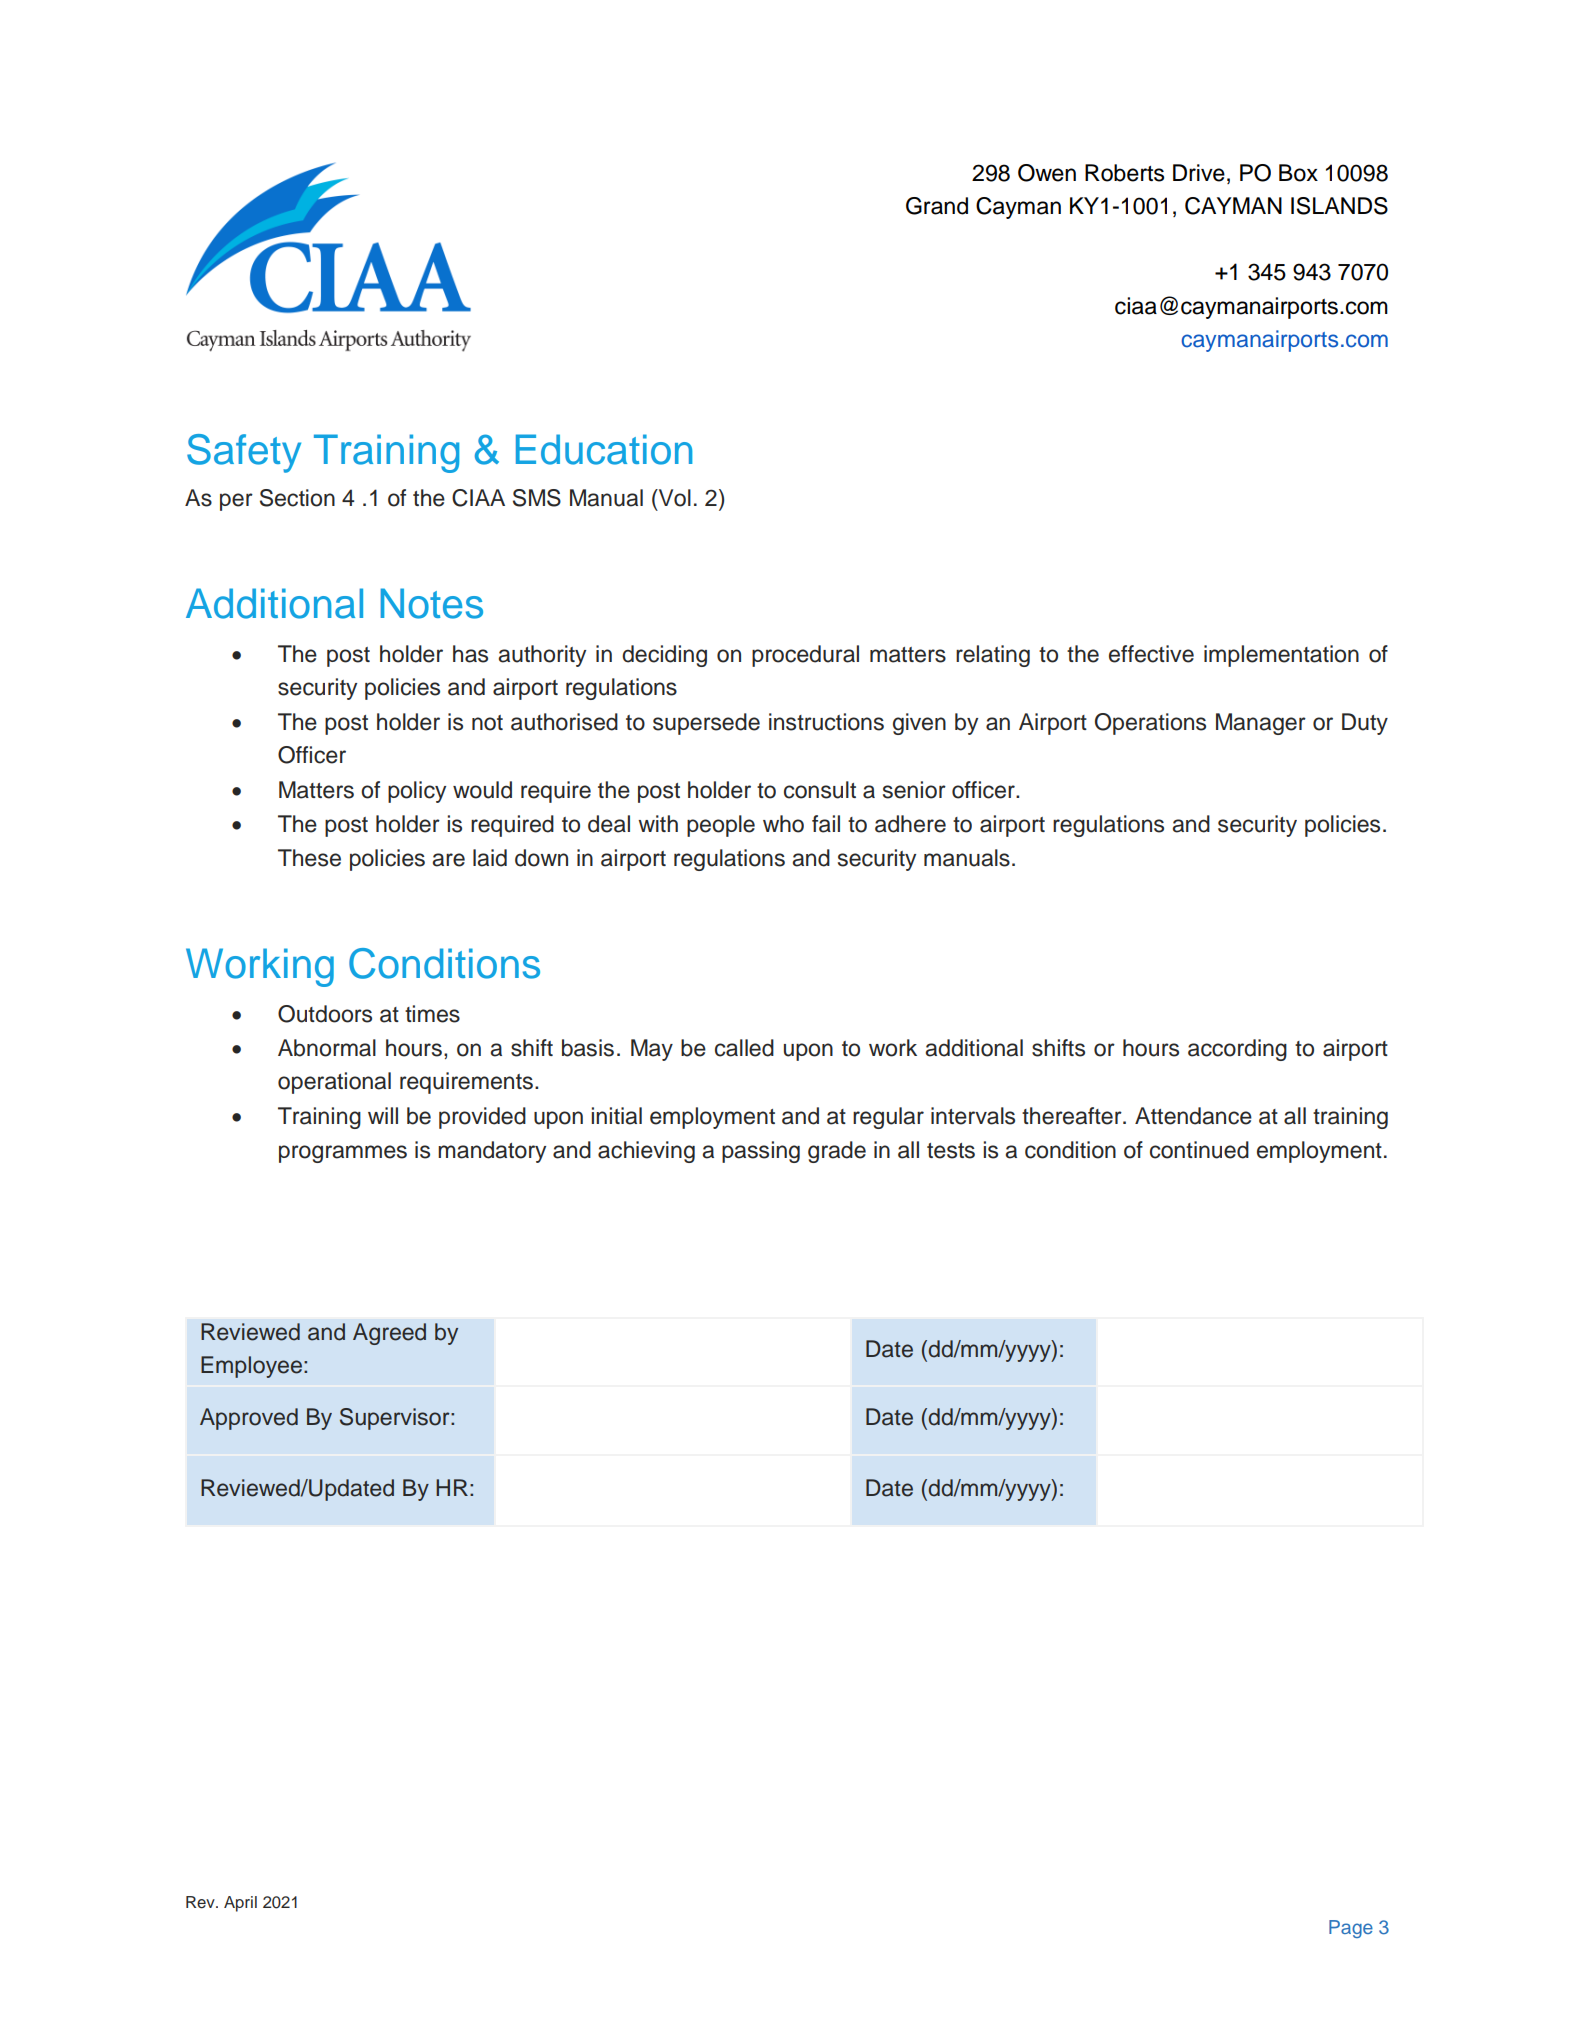 This screenshot has height=2036, width=1574. What do you see at coordinates (1199, 173) in the screenshot?
I see `Drive` at bounding box center [1199, 173].
